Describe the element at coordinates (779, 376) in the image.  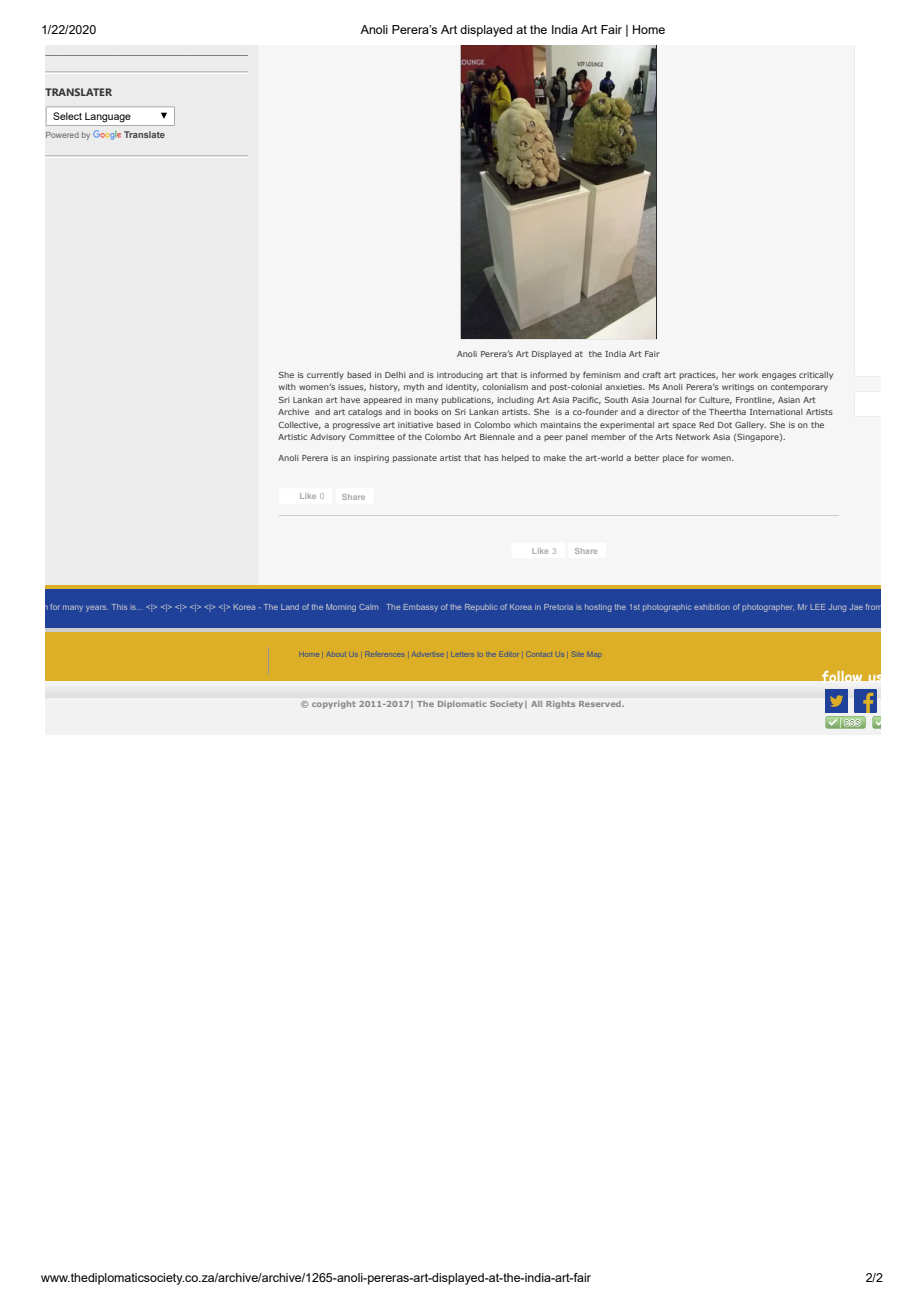
I see `engages` at that location.
